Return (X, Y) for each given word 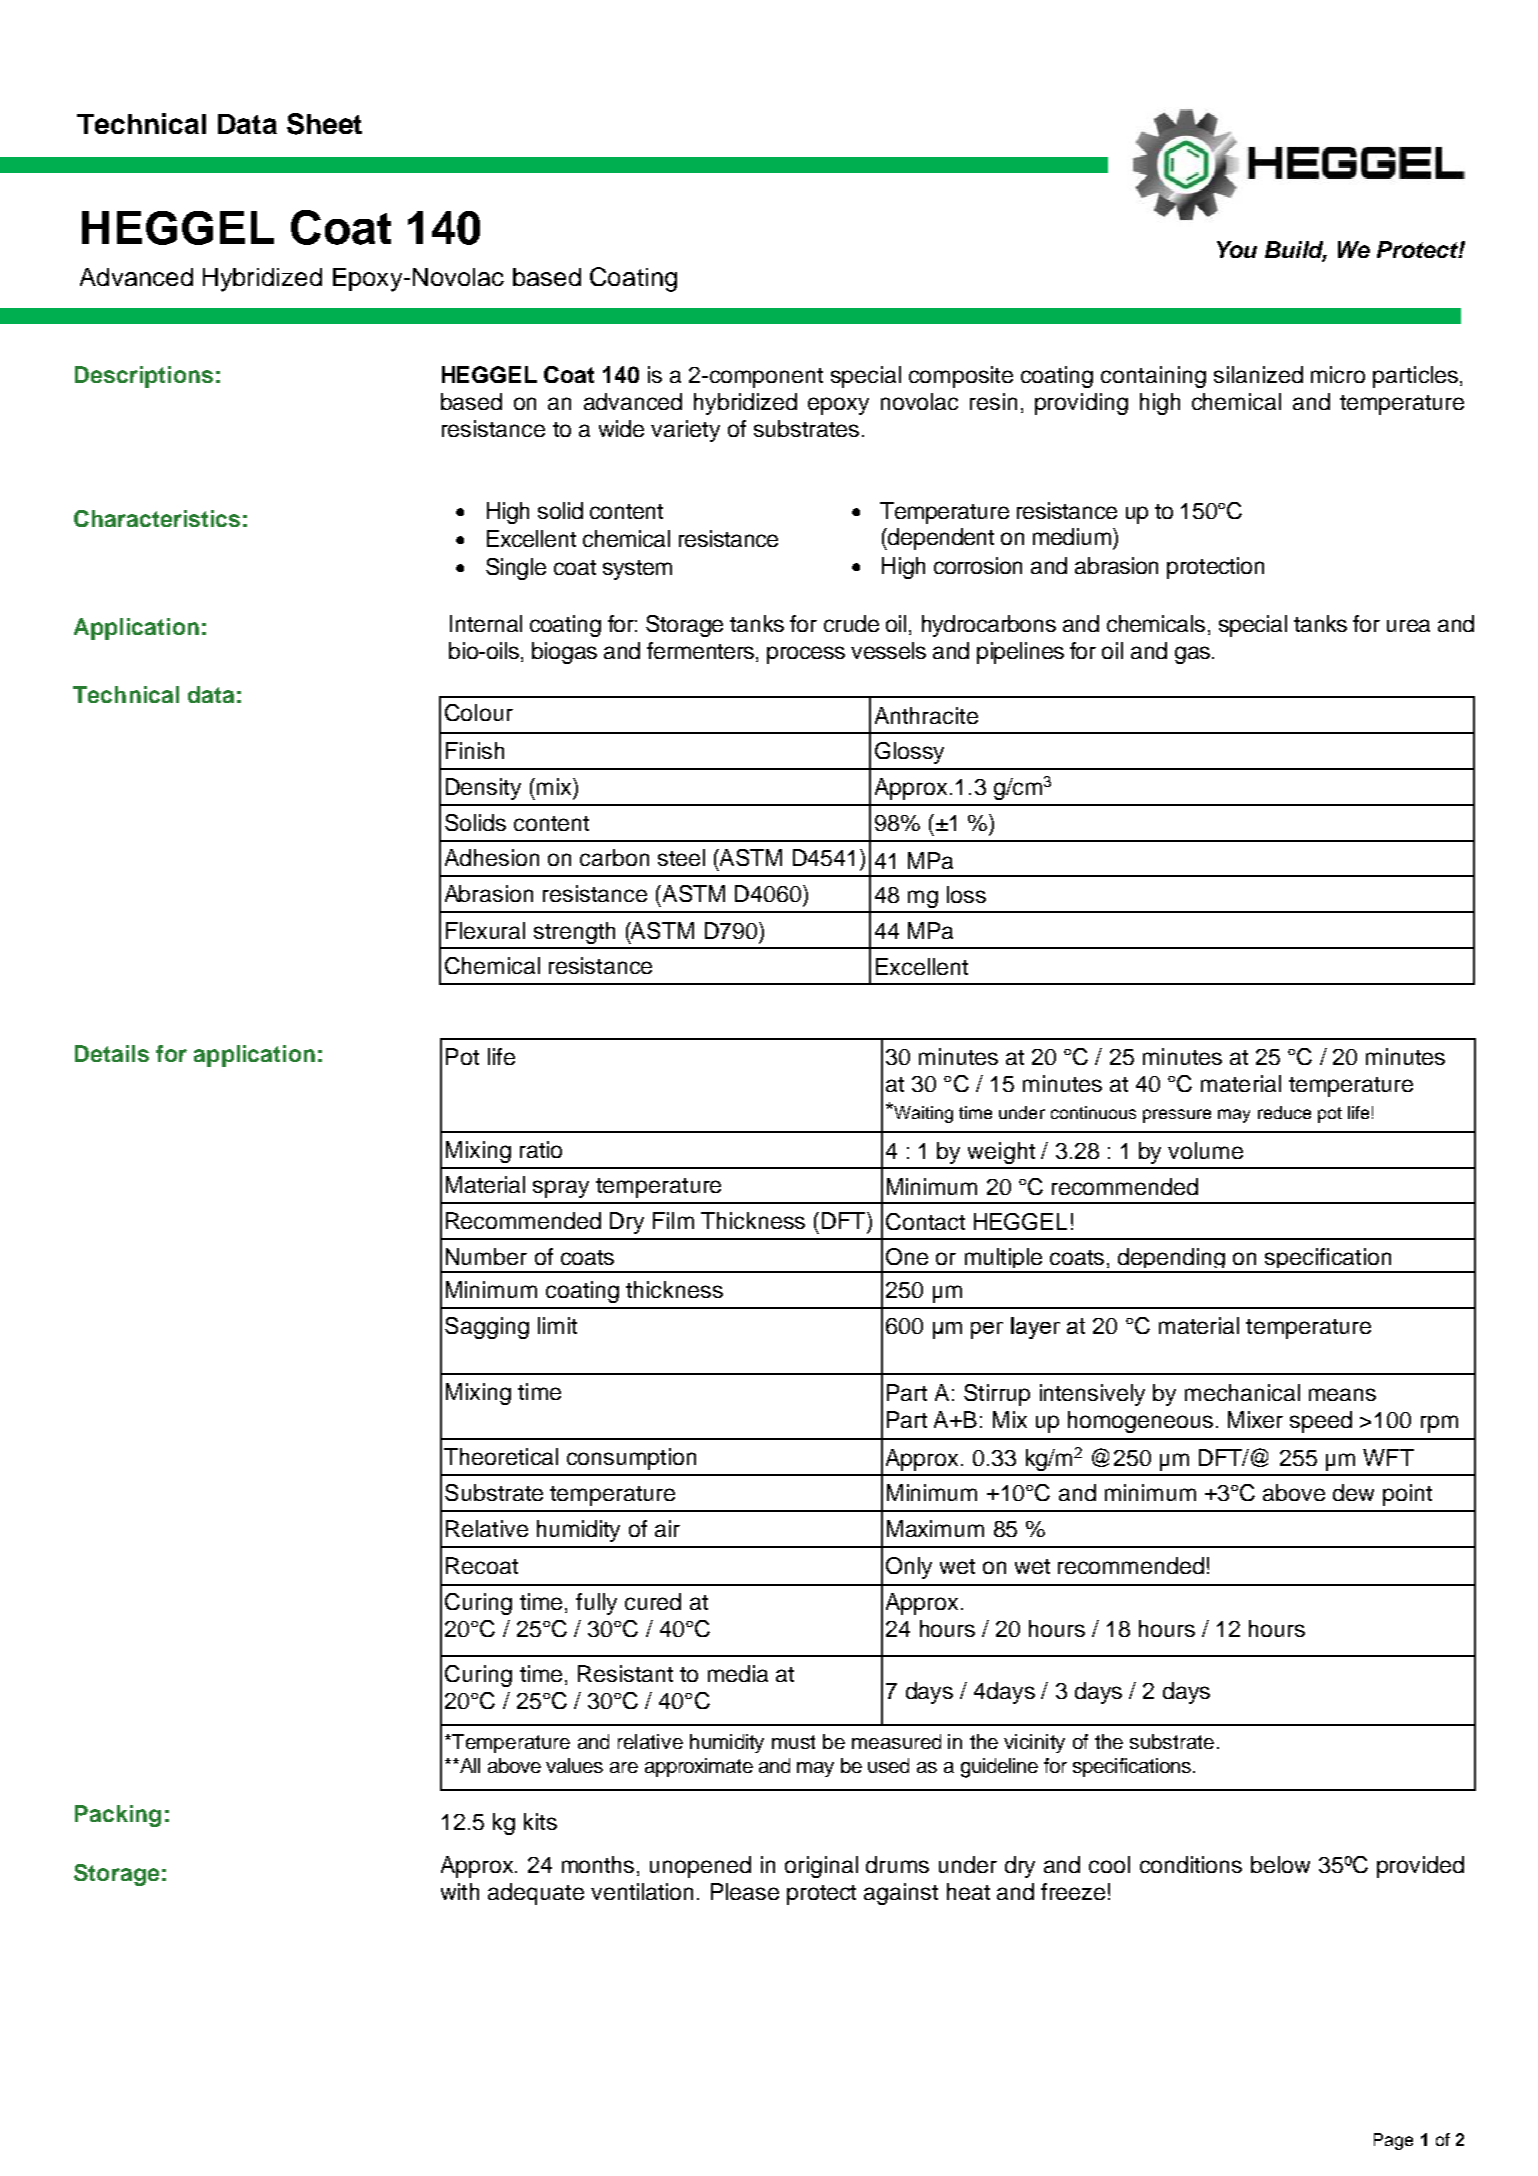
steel (681, 857)
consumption (631, 1459)
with (460, 1891)
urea (1408, 625)
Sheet (324, 124)
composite (961, 377)
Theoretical (501, 1456)
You (1237, 249)
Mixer (1255, 1419)
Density (483, 789)
